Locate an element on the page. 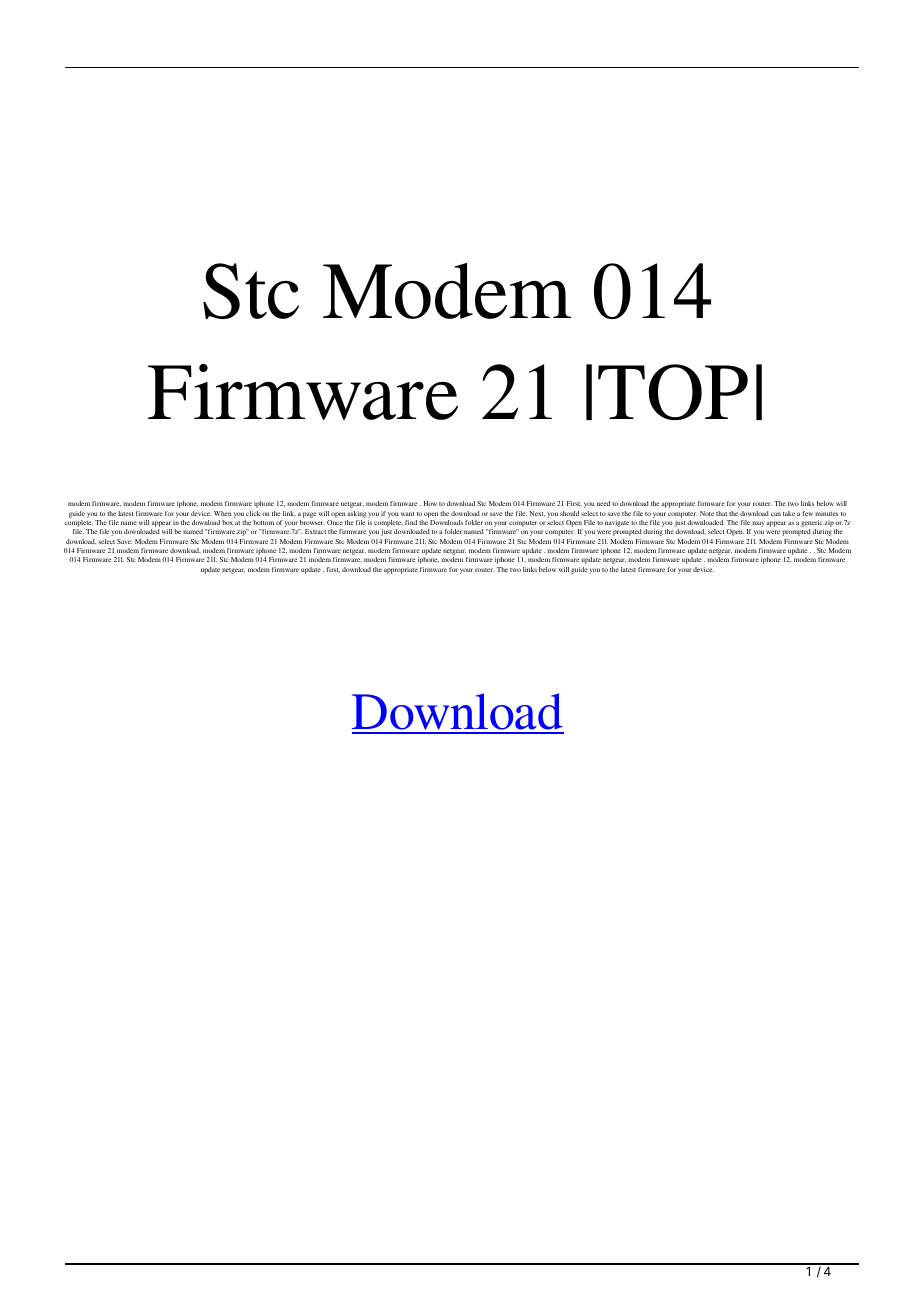  click is located at coordinates (253, 513).
